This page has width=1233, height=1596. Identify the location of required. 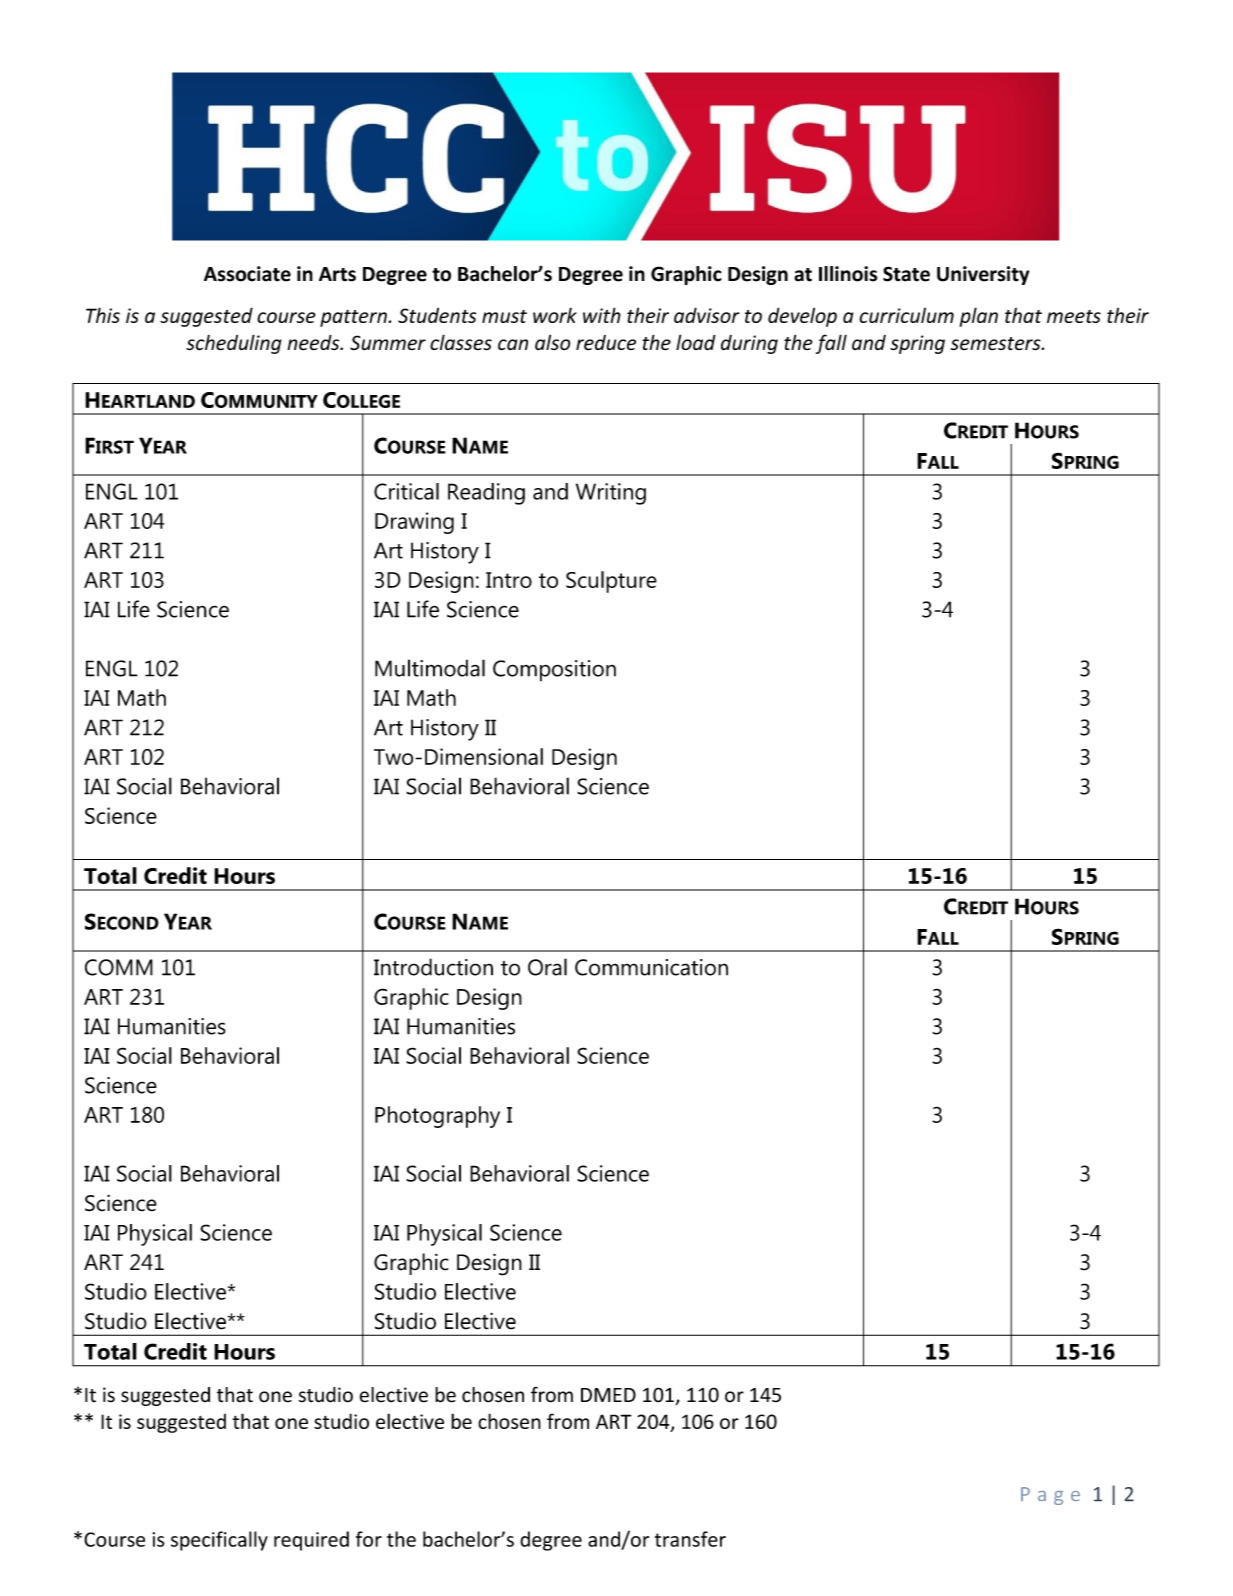
(311, 1541).
